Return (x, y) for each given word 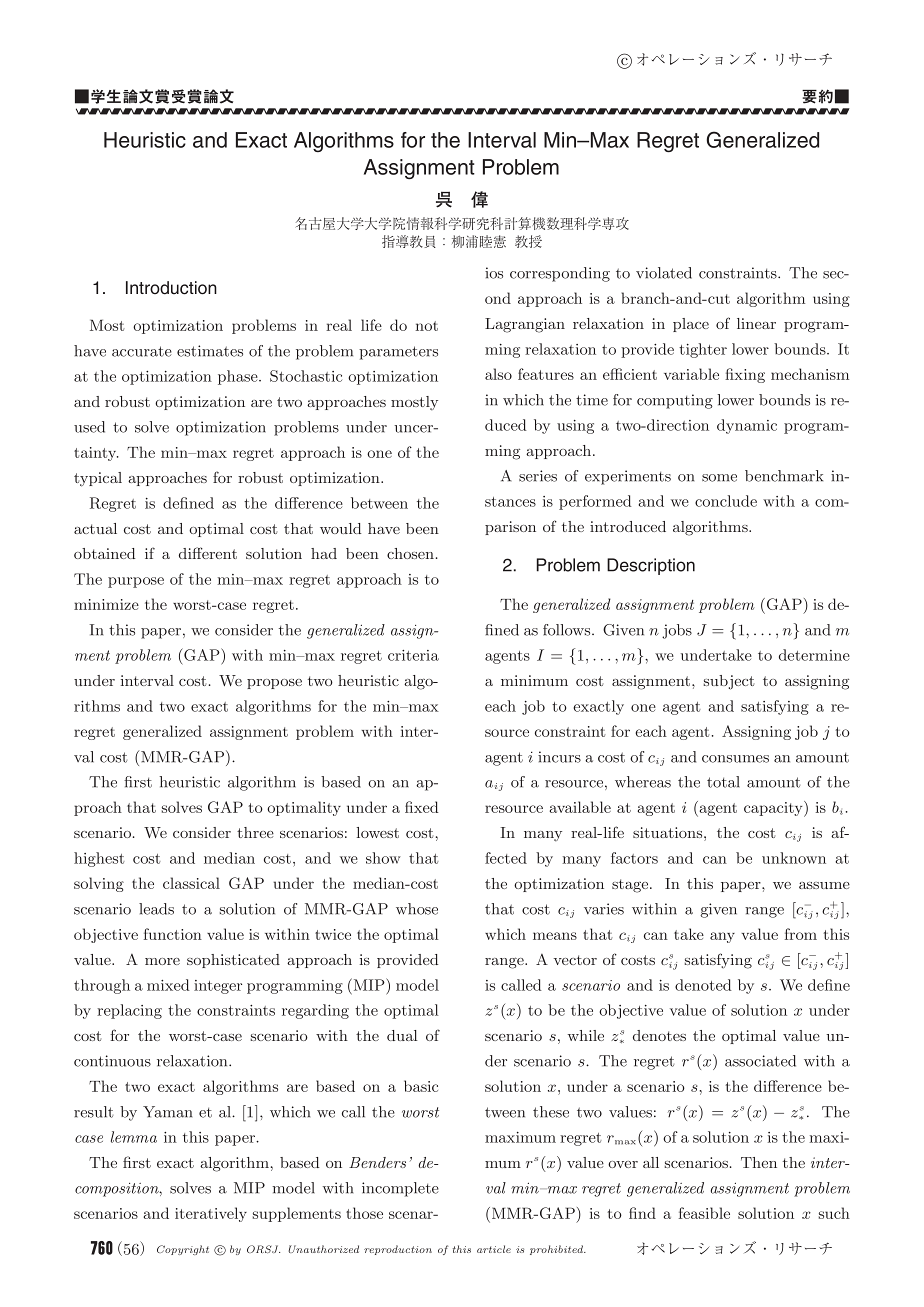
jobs (677, 631)
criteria (413, 655)
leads (156, 909)
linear (756, 323)
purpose (136, 582)
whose (417, 909)
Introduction (171, 288)
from (801, 934)
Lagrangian (525, 325)
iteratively (211, 1214)
